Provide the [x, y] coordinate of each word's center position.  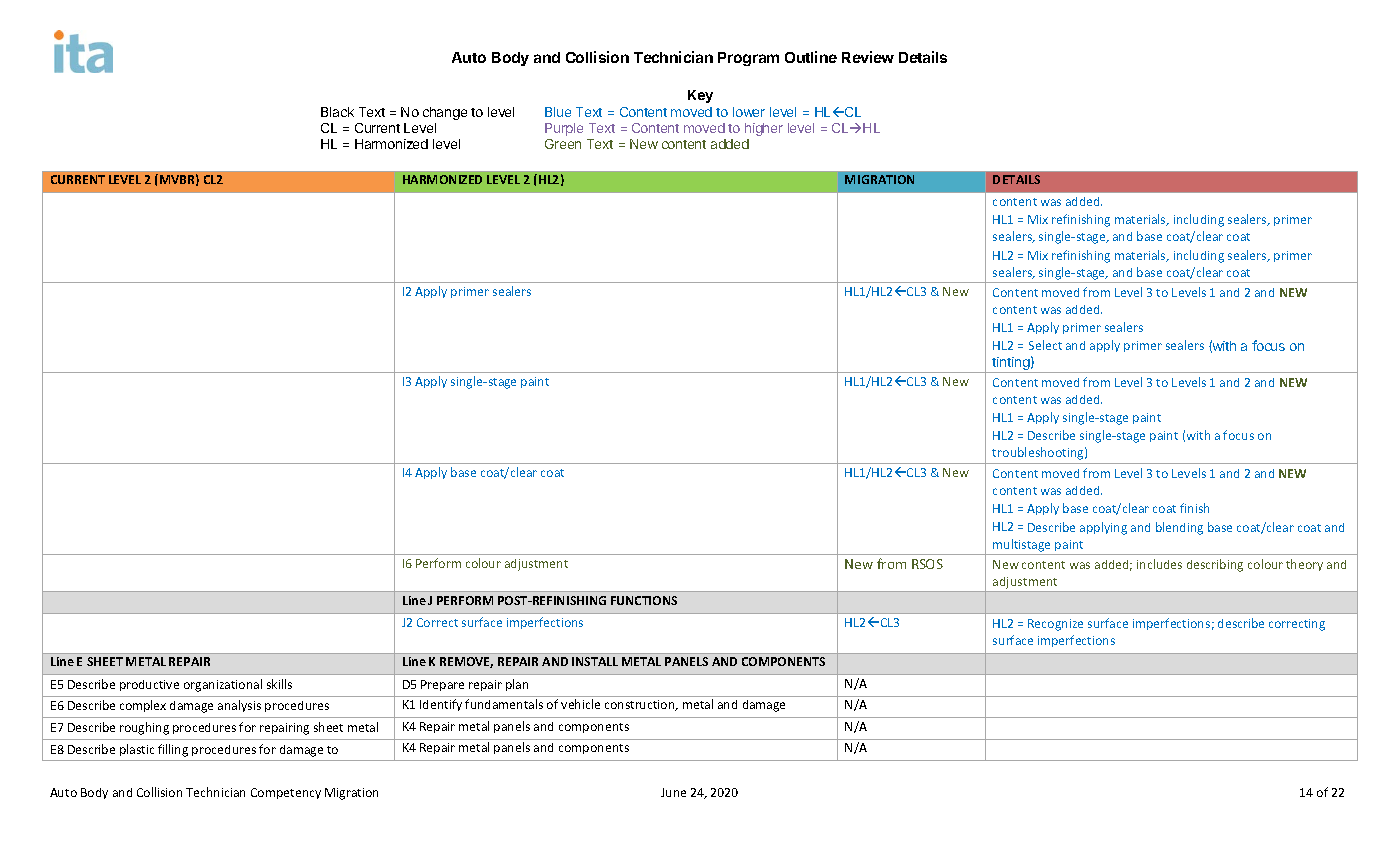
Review [868, 57]
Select [1045, 345]
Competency [286, 793]
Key [700, 96]
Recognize [1055, 625]
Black [337, 112]
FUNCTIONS [644, 600]
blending [1179, 528]
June [673, 792]
